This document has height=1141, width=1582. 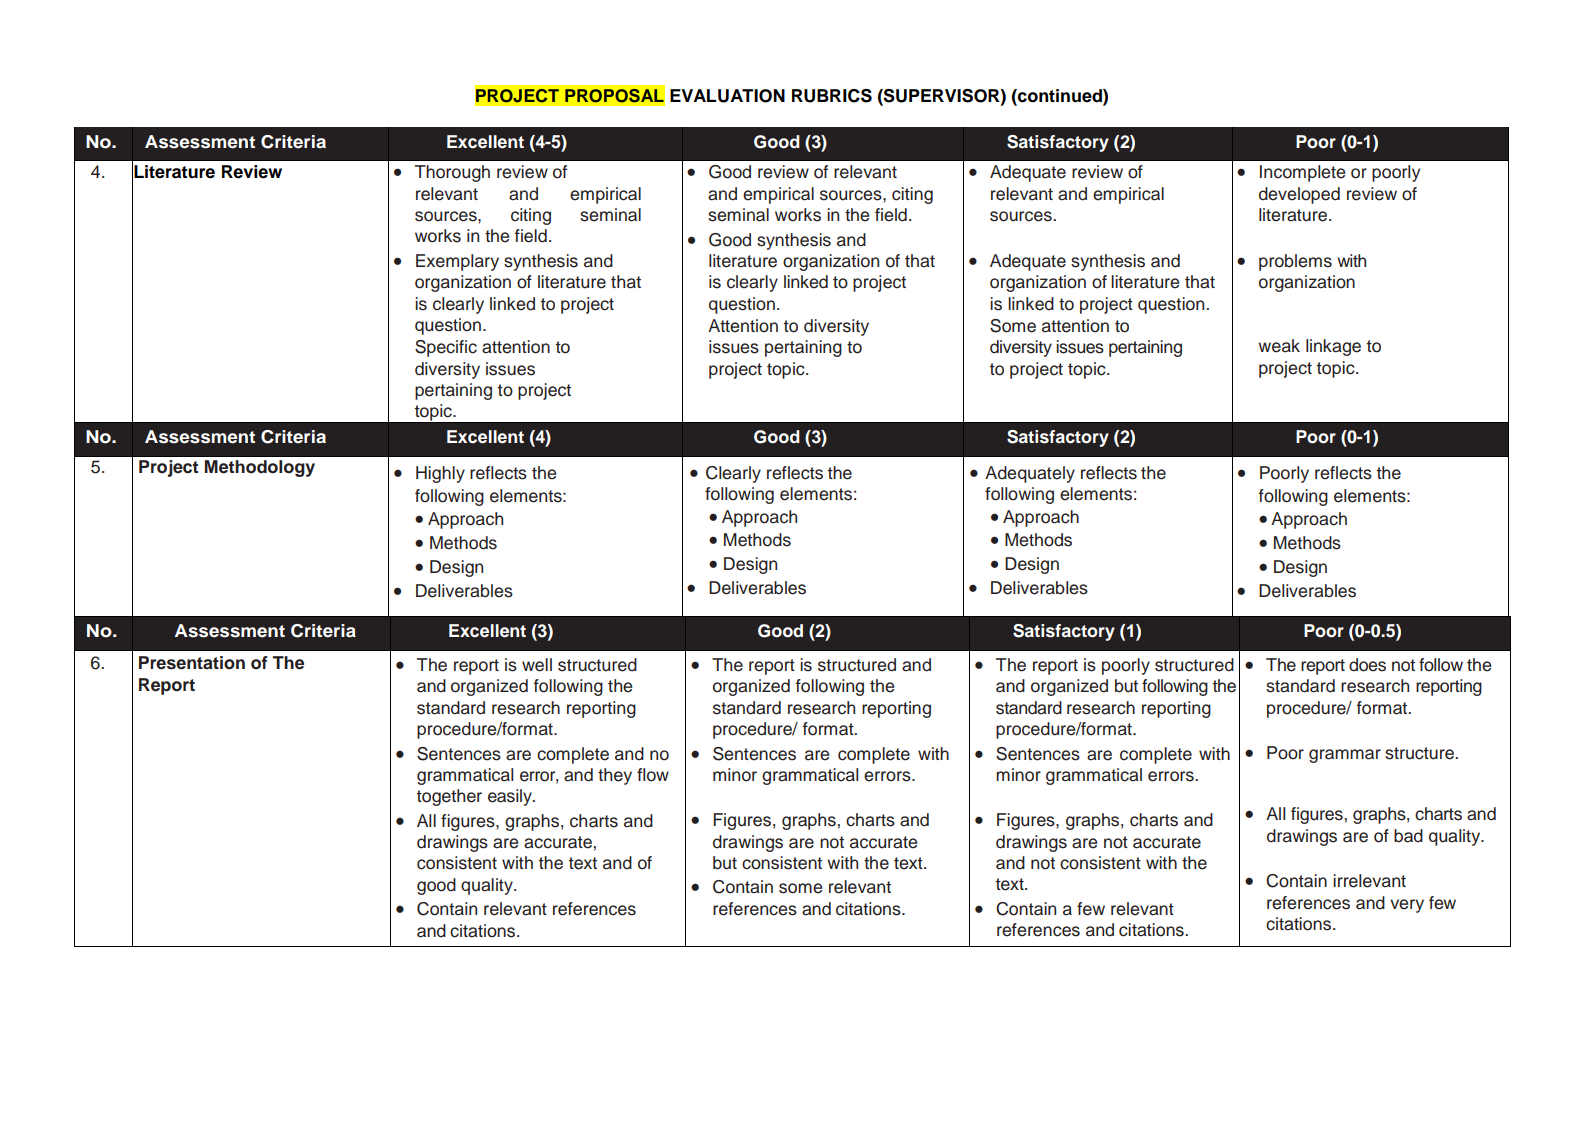 What do you see at coordinates (1279, 346) in the document?
I see `weak` at bounding box center [1279, 346].
